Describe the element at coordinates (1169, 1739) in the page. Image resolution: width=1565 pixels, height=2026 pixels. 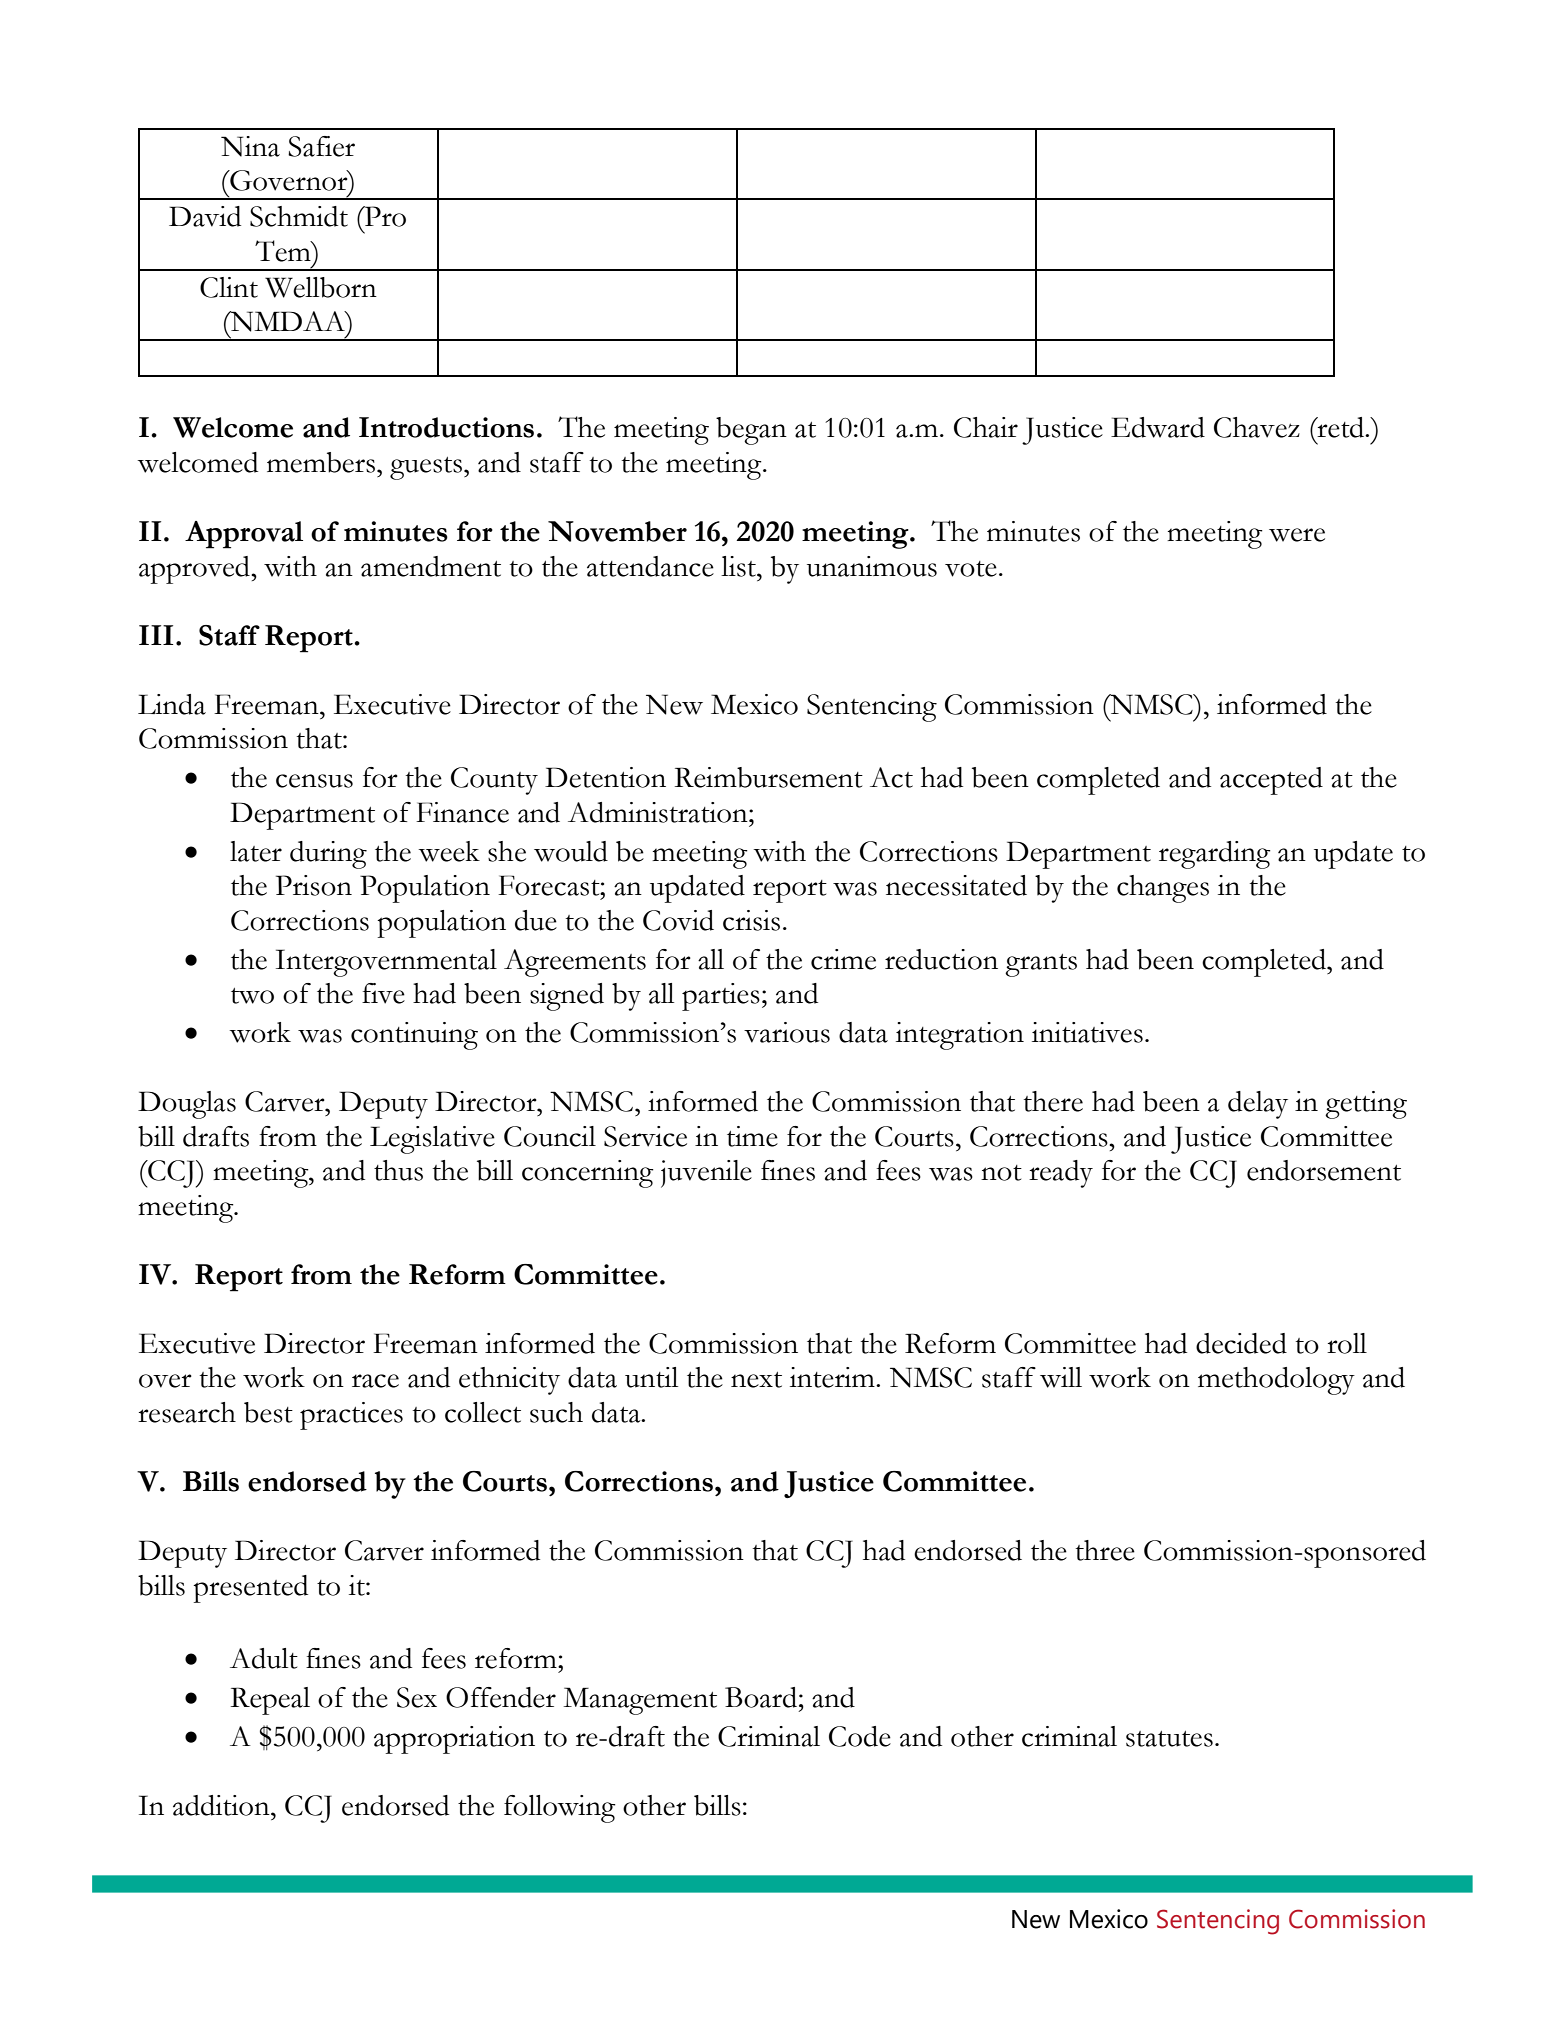
I see `statutes` at that location.
